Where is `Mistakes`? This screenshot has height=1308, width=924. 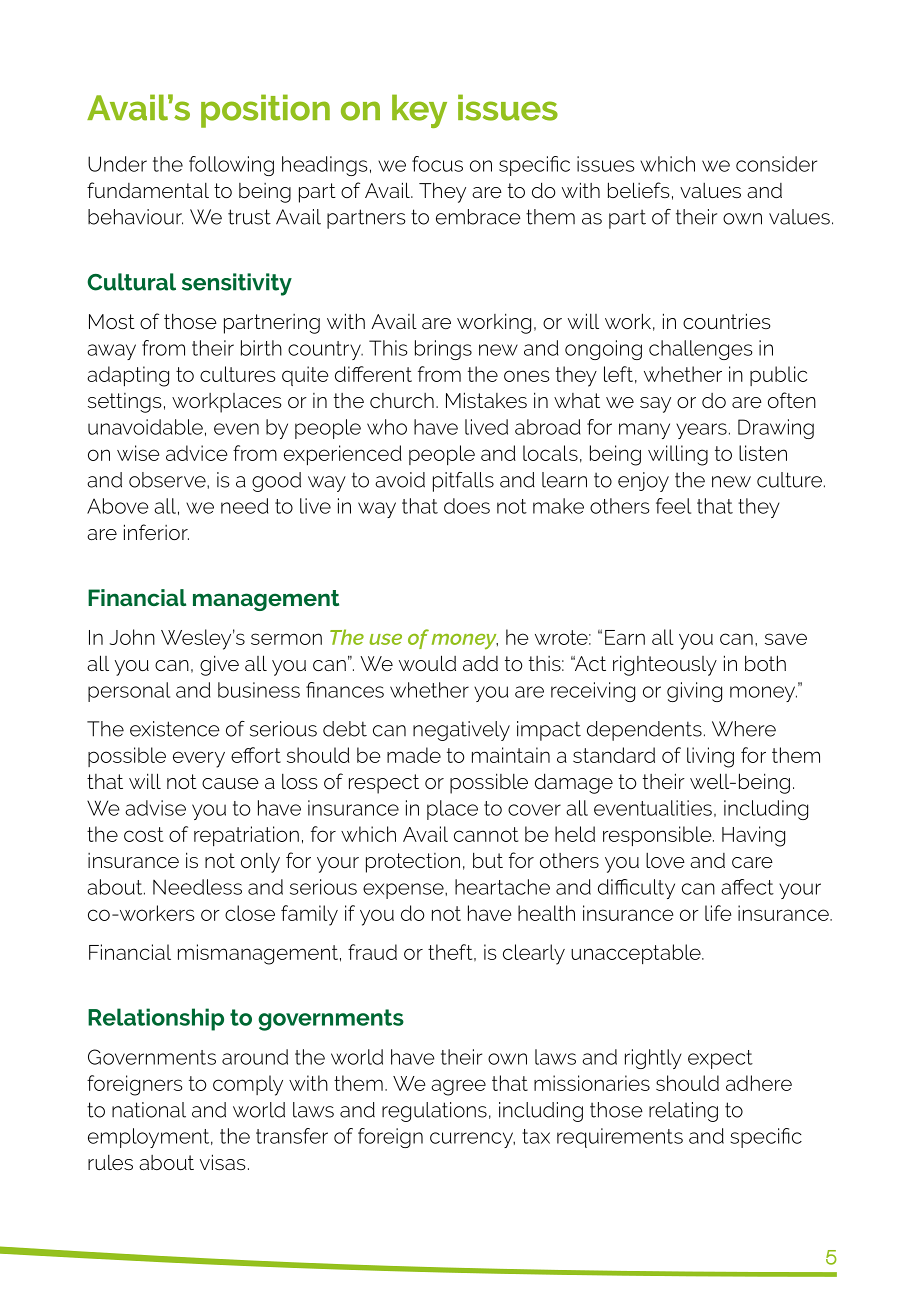 Mistakes is located at coordinates (486, 400).
